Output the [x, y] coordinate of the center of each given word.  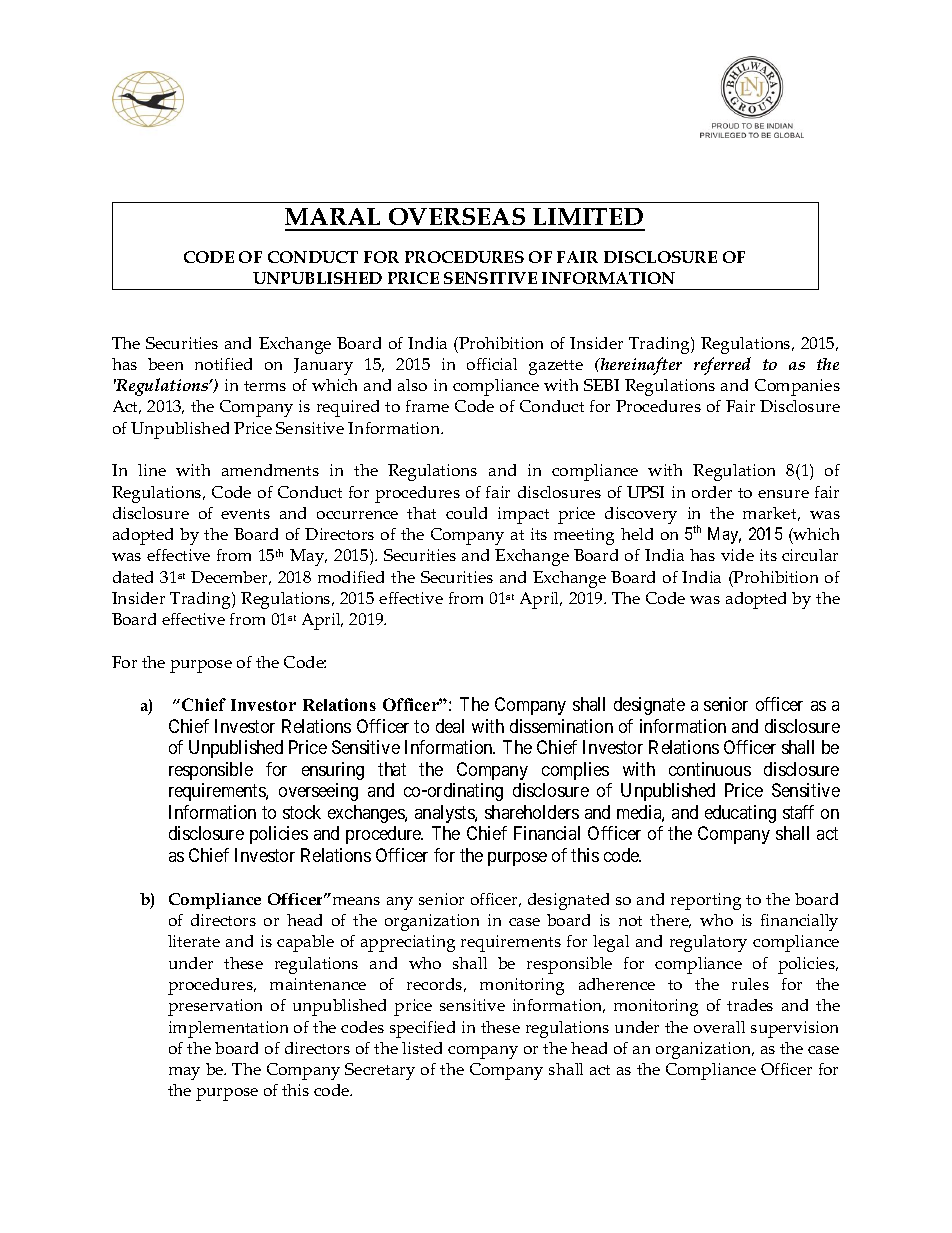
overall [719, 1027]
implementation [228, 1029]
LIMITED [588, 216]
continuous [710, 769]
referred [722, 366]
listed [422, 1048]
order [712, 492]
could [466, 513]
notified [223, 364]
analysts [445, 814]
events [245, 514]
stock [302, 812]
